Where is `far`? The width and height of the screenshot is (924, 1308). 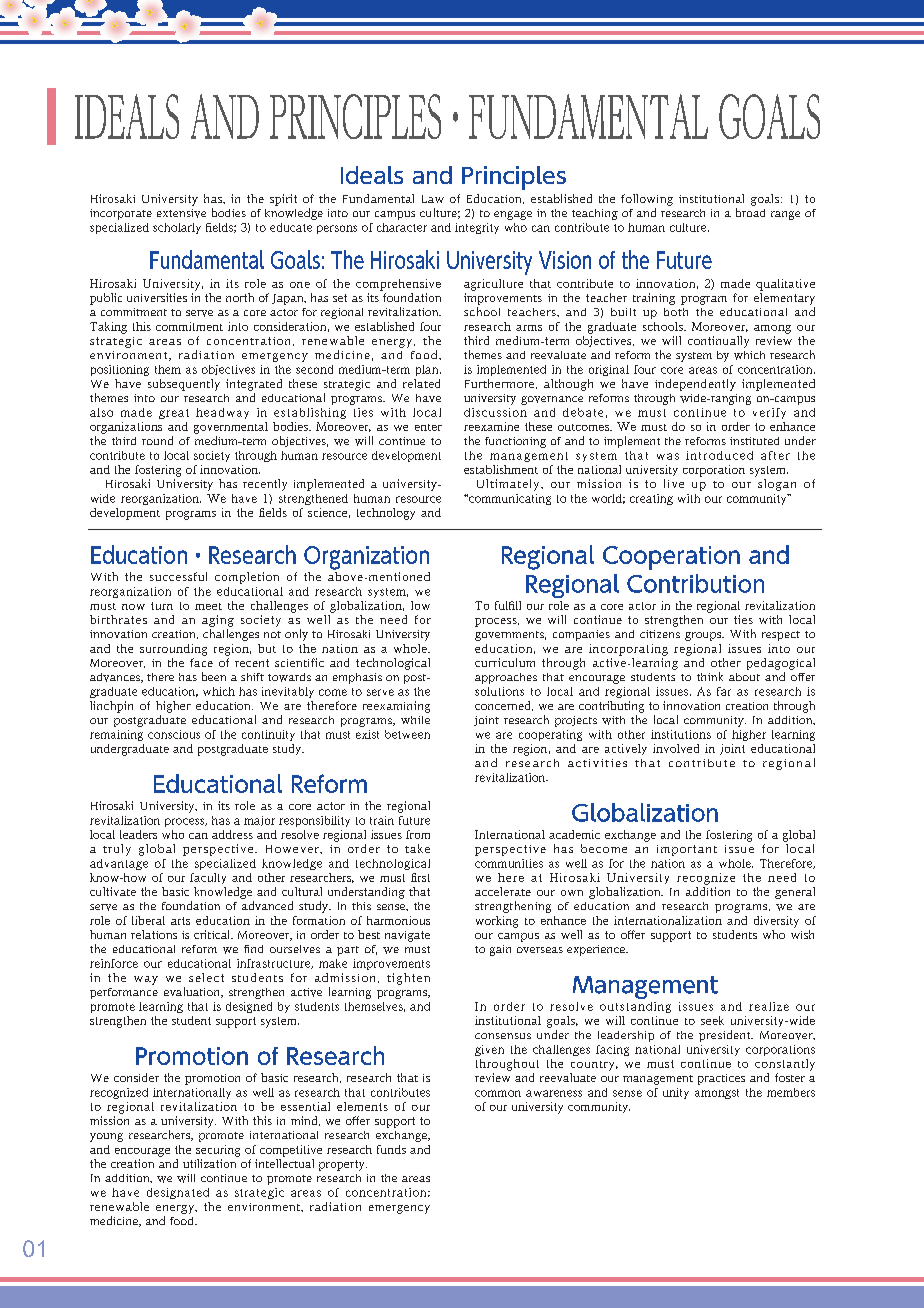
far is located at coordinates (724, 691).
